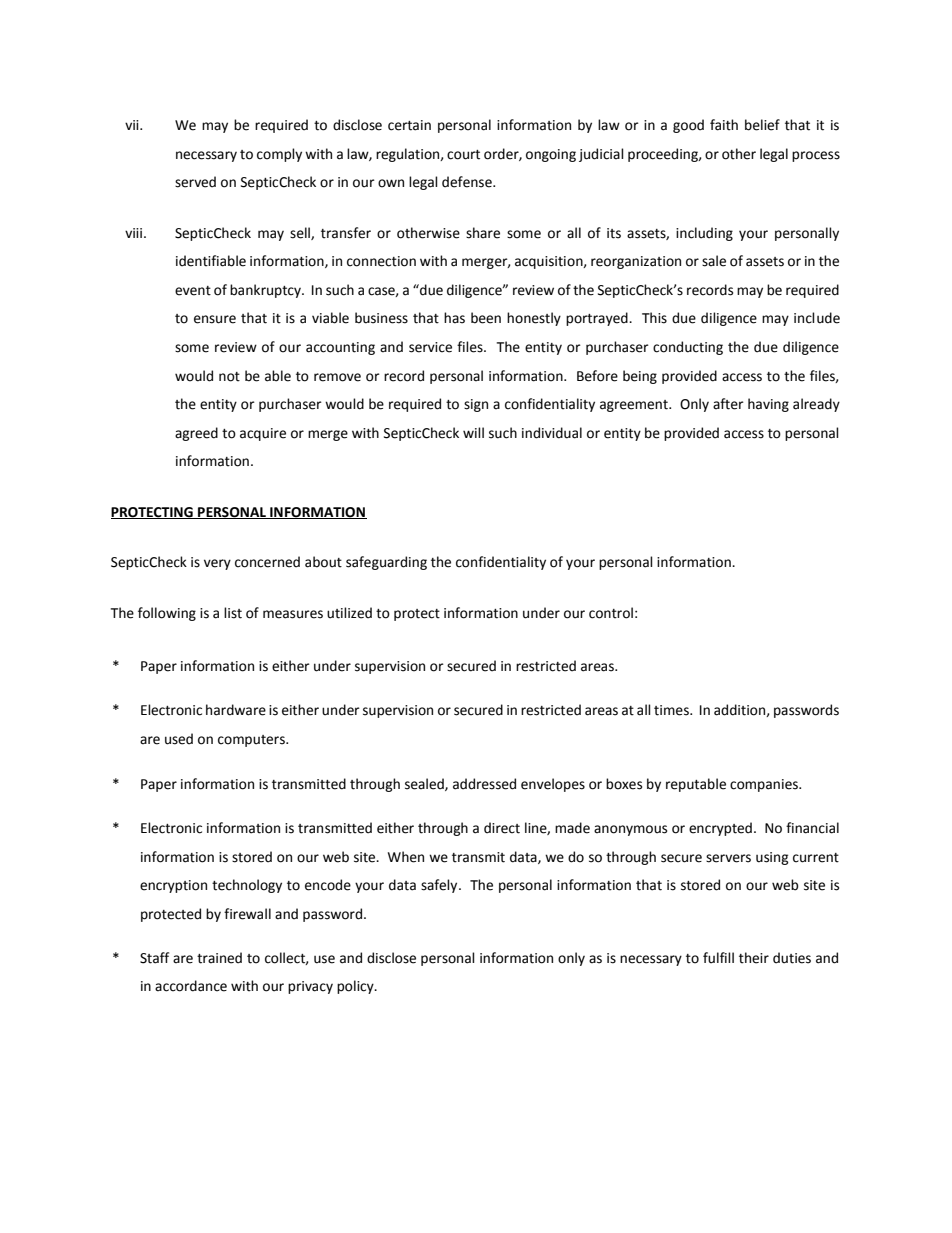 This screenshot has height=1233, width=952. What do you see at coordinates (463, 155) in the screenshot?
I see `court` at bounding box center [463, 155].
